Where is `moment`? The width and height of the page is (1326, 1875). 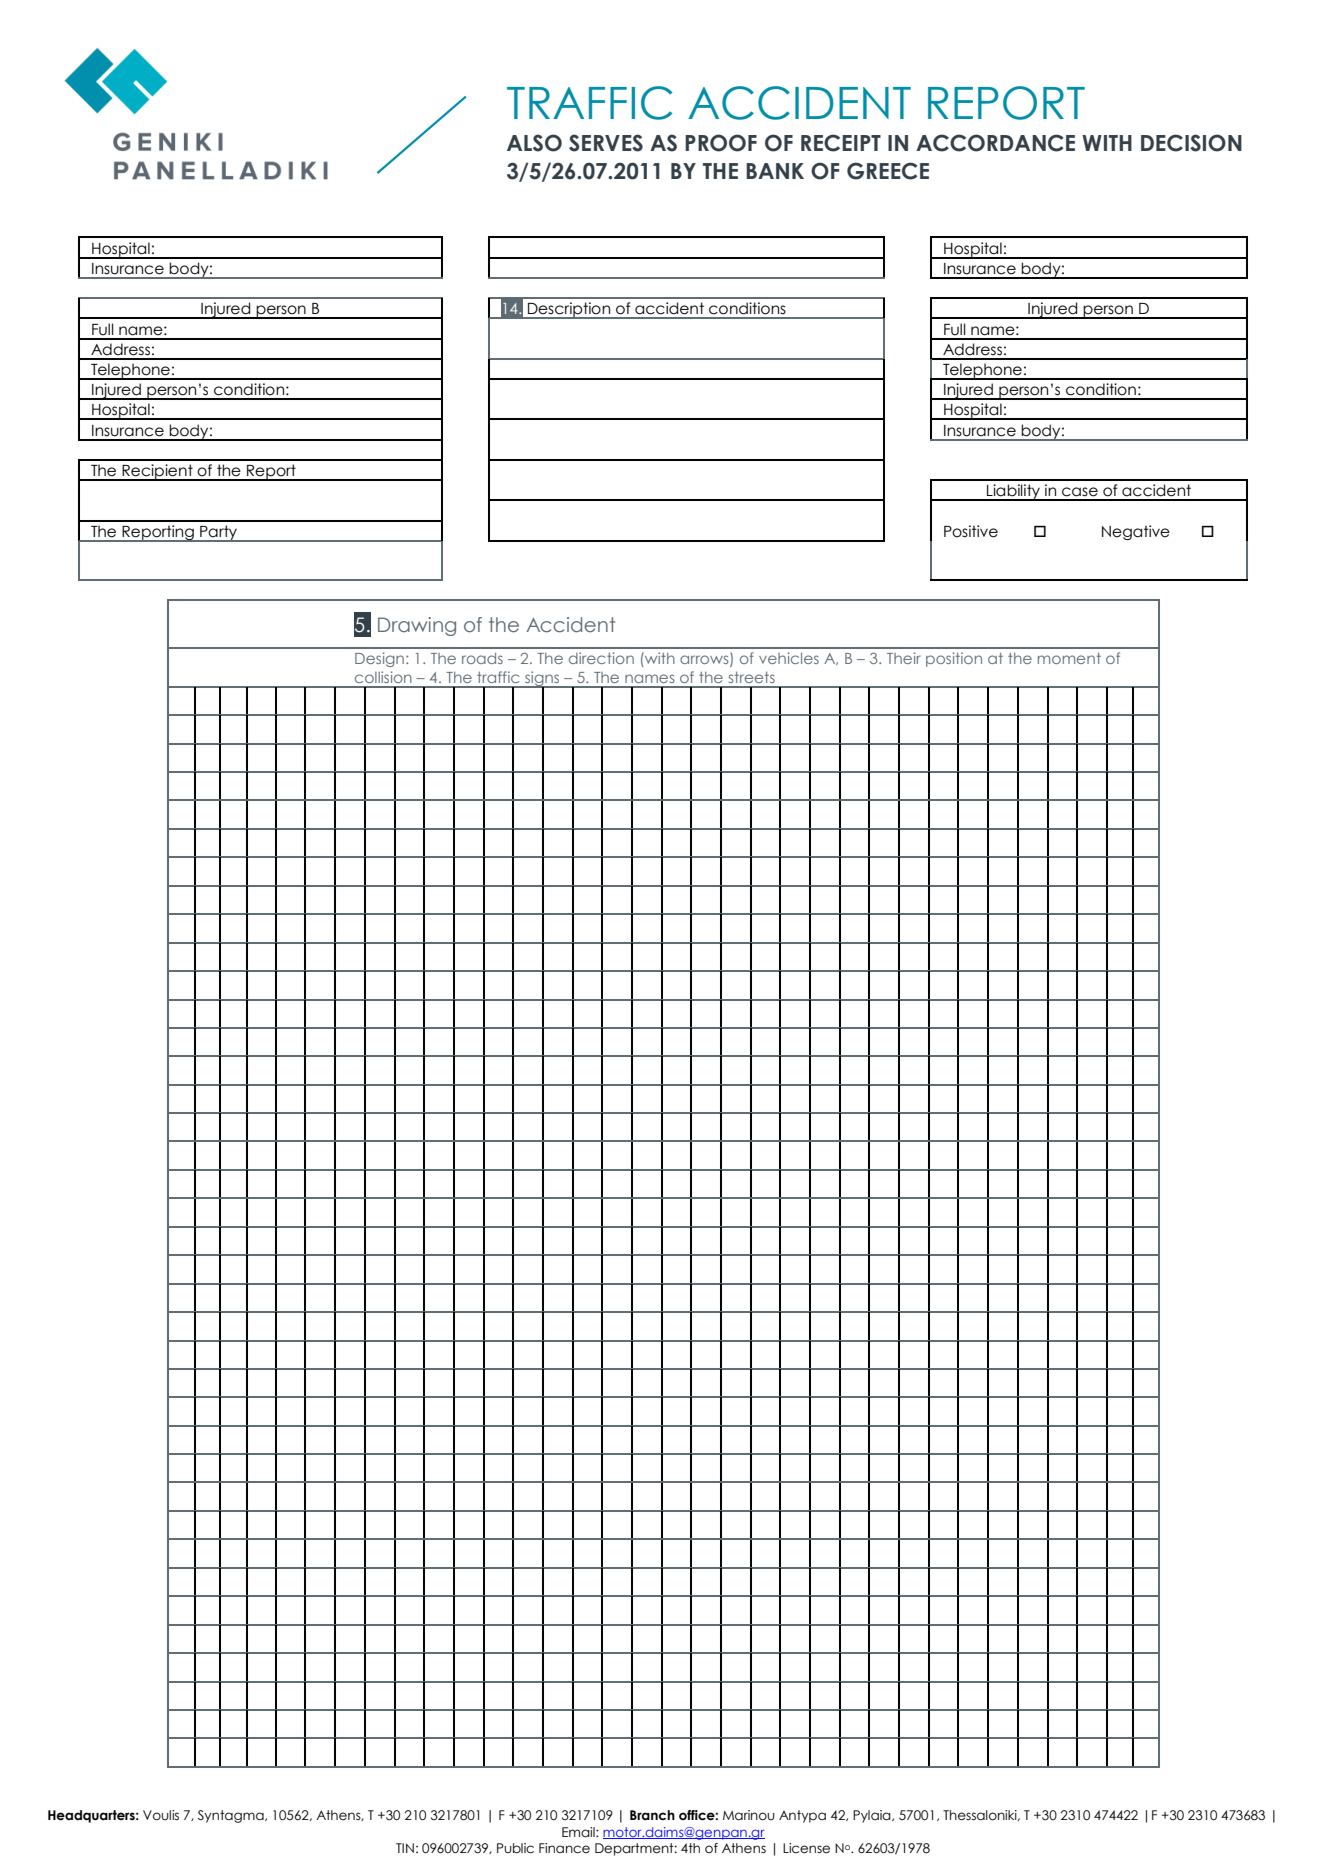 moment is located at coordinates (1069, 658).
